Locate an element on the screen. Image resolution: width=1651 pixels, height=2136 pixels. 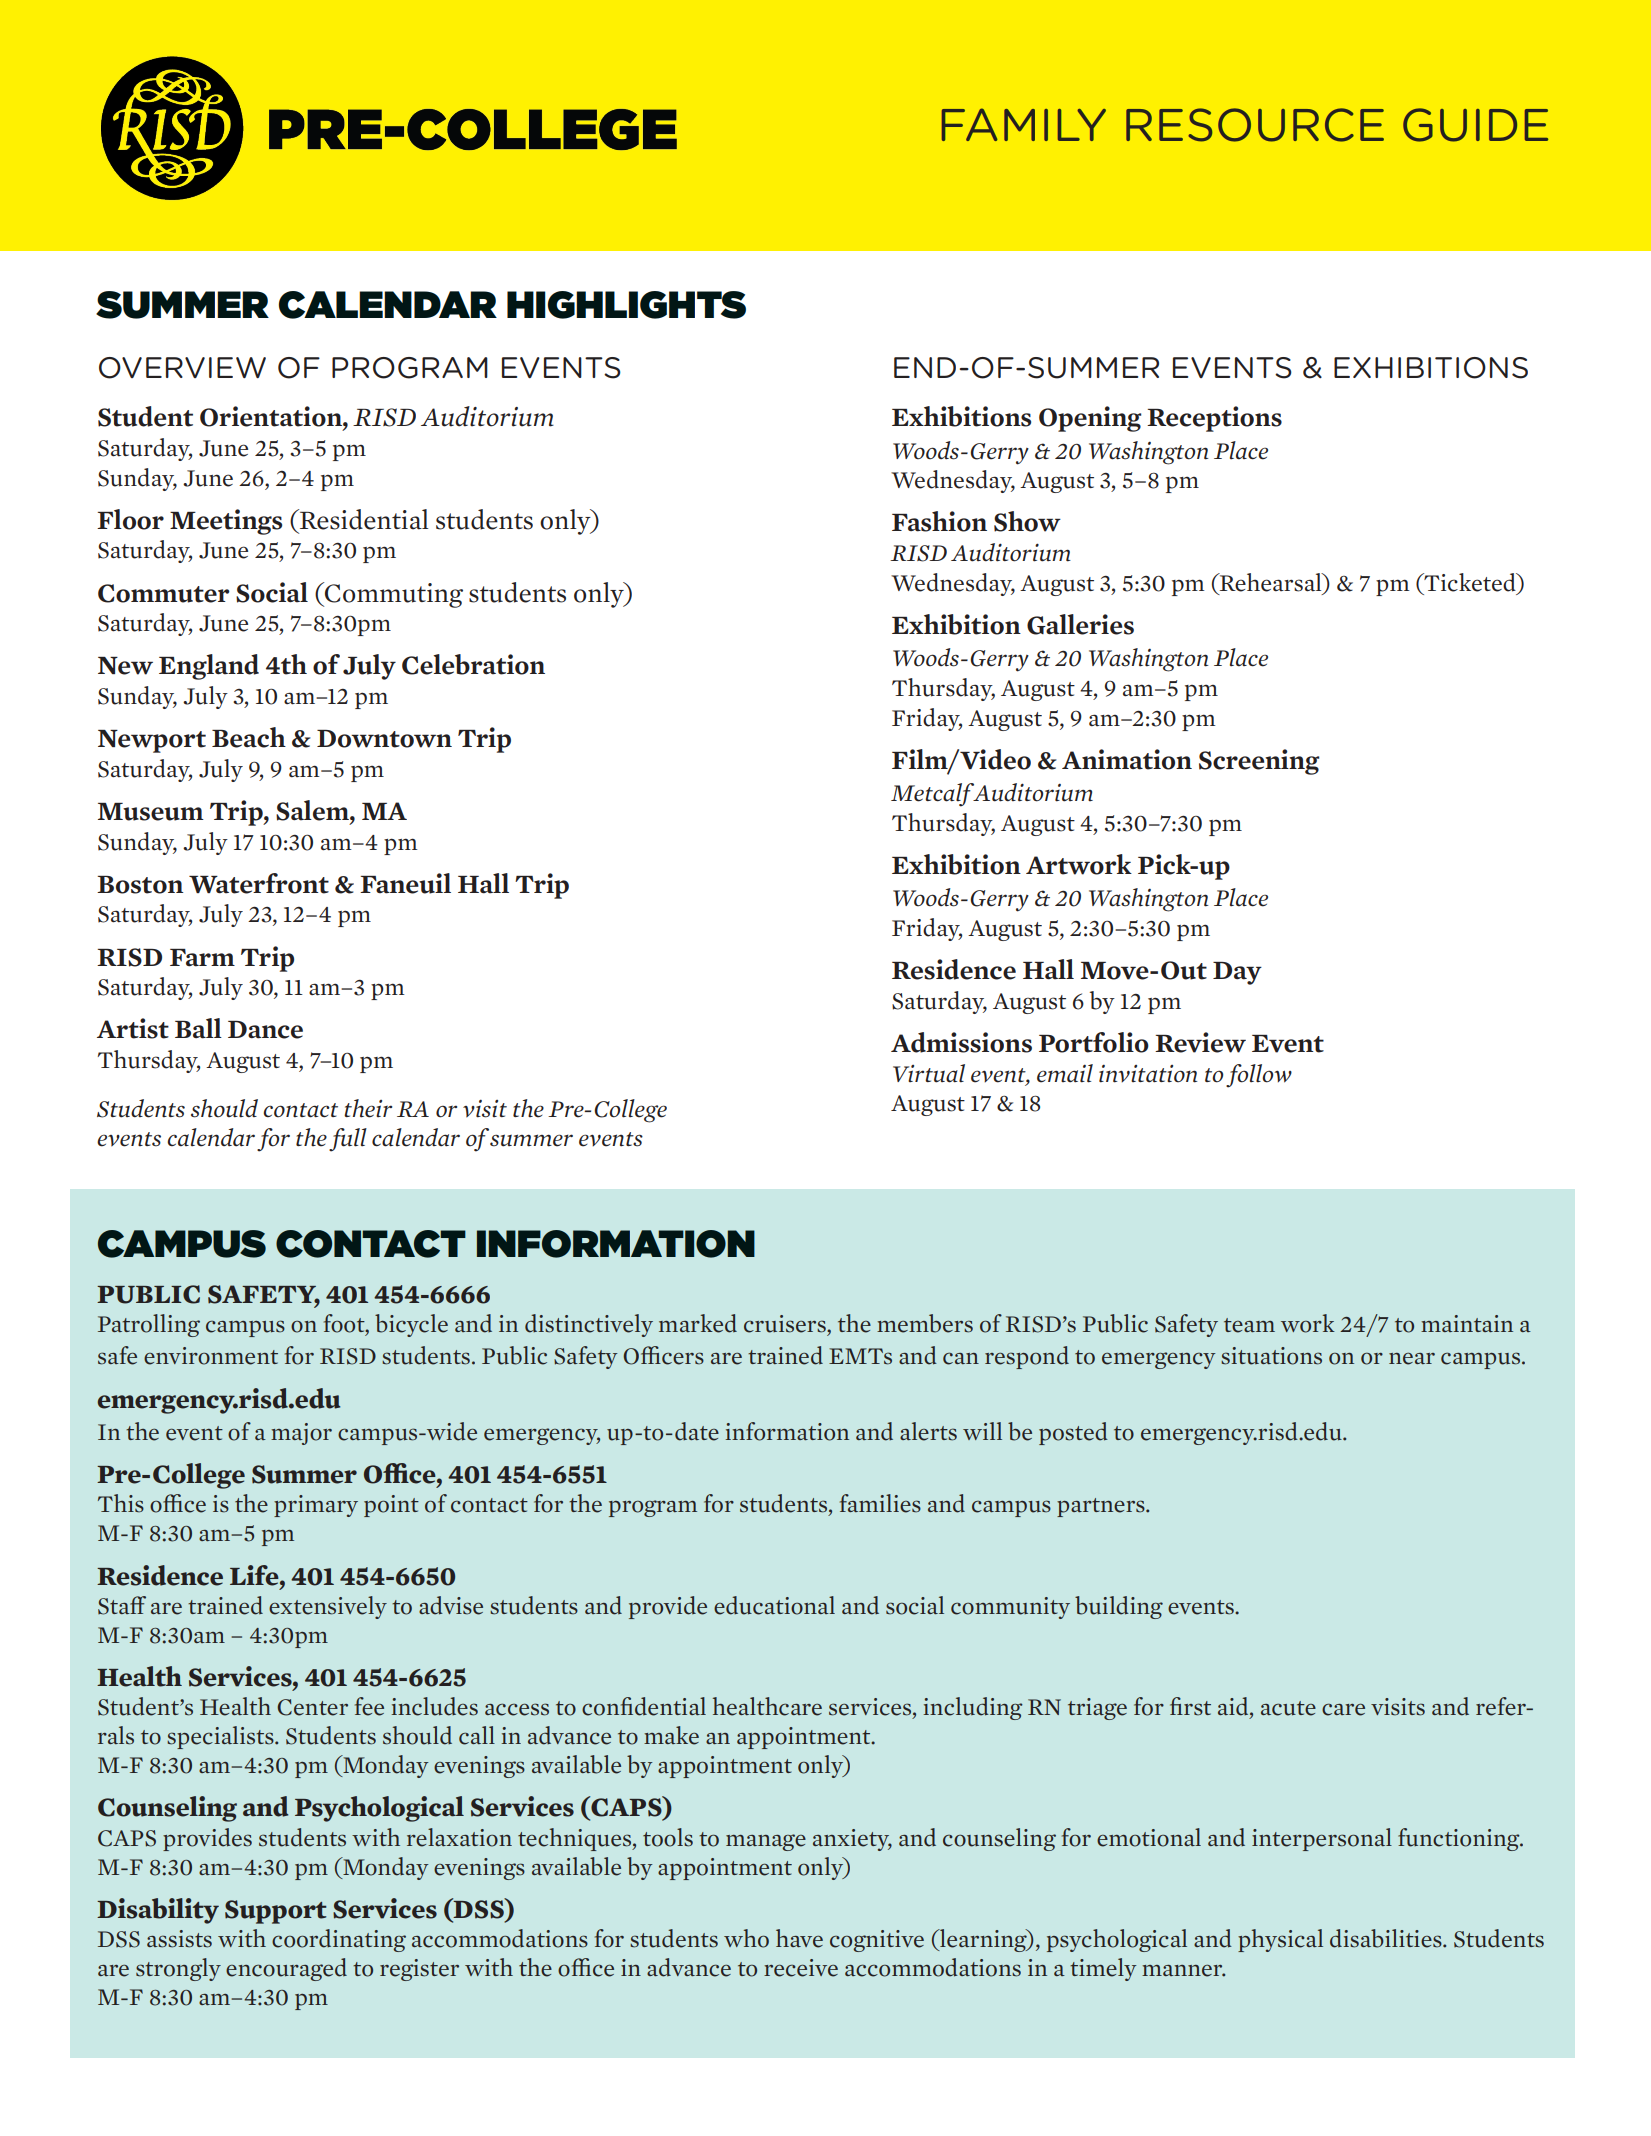
FAMILY is located at coordinates (1024, 124).
